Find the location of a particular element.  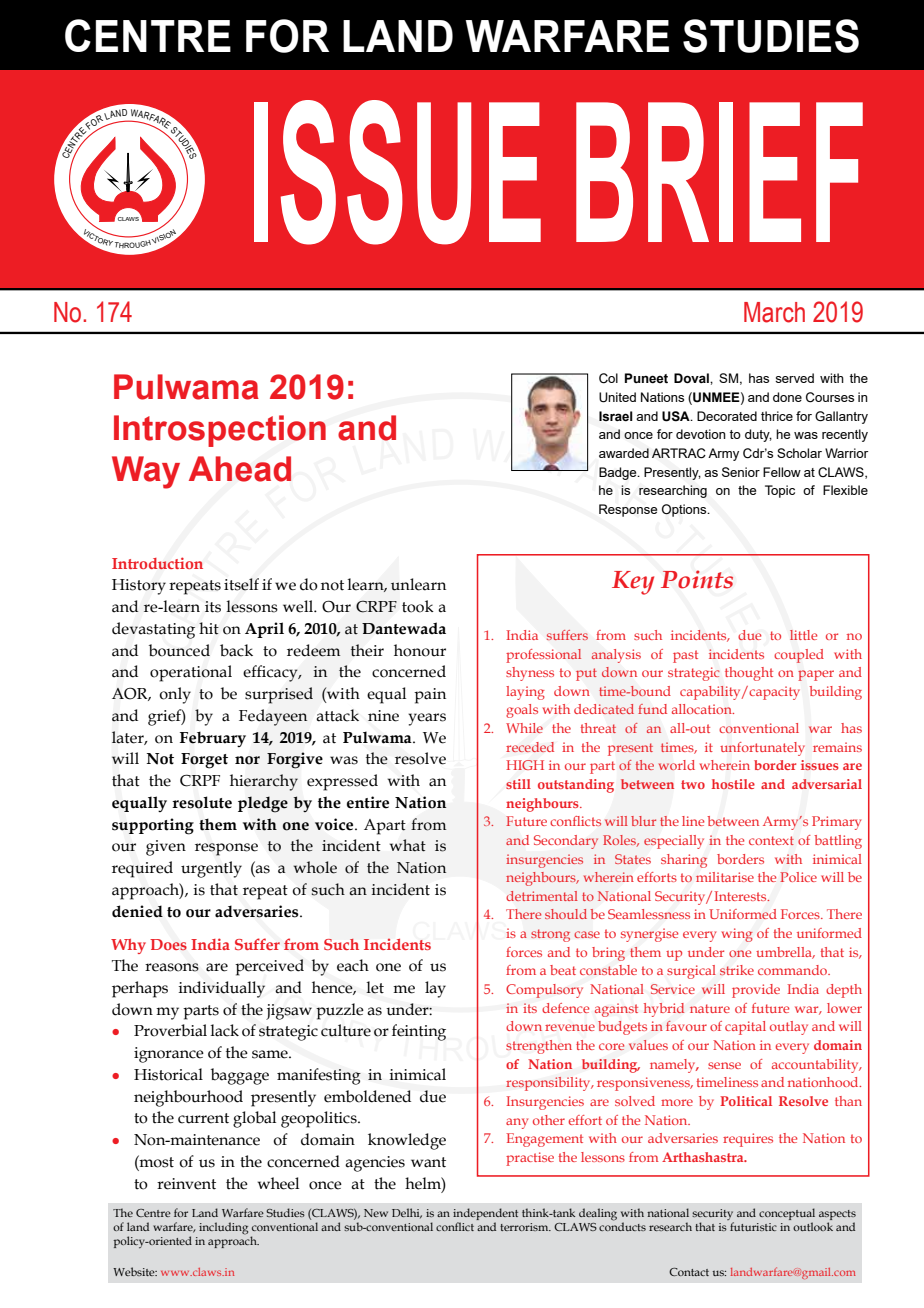

urgently is located at coordinates (211, 869).
